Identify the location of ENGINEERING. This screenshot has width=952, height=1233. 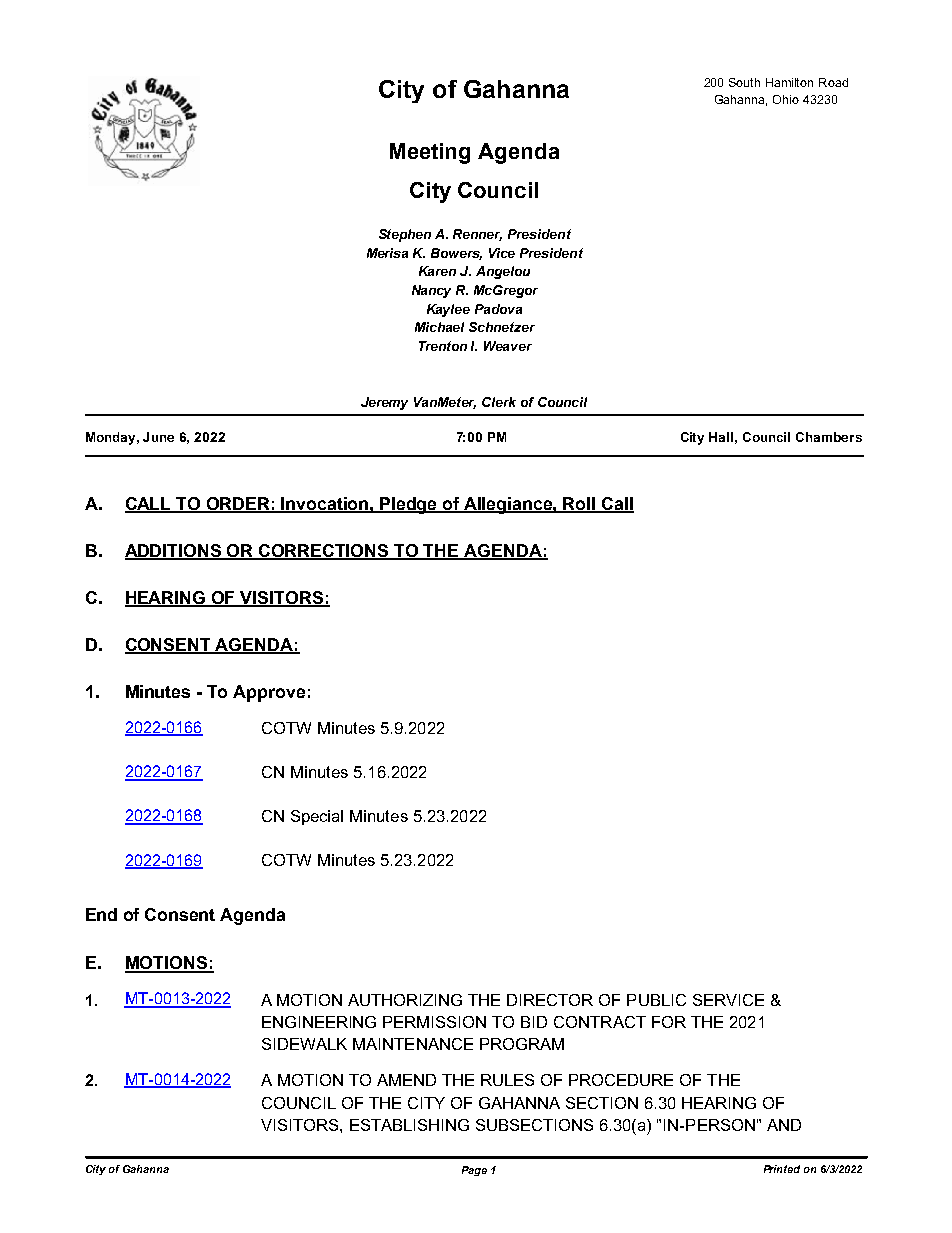
(319, 1022).
